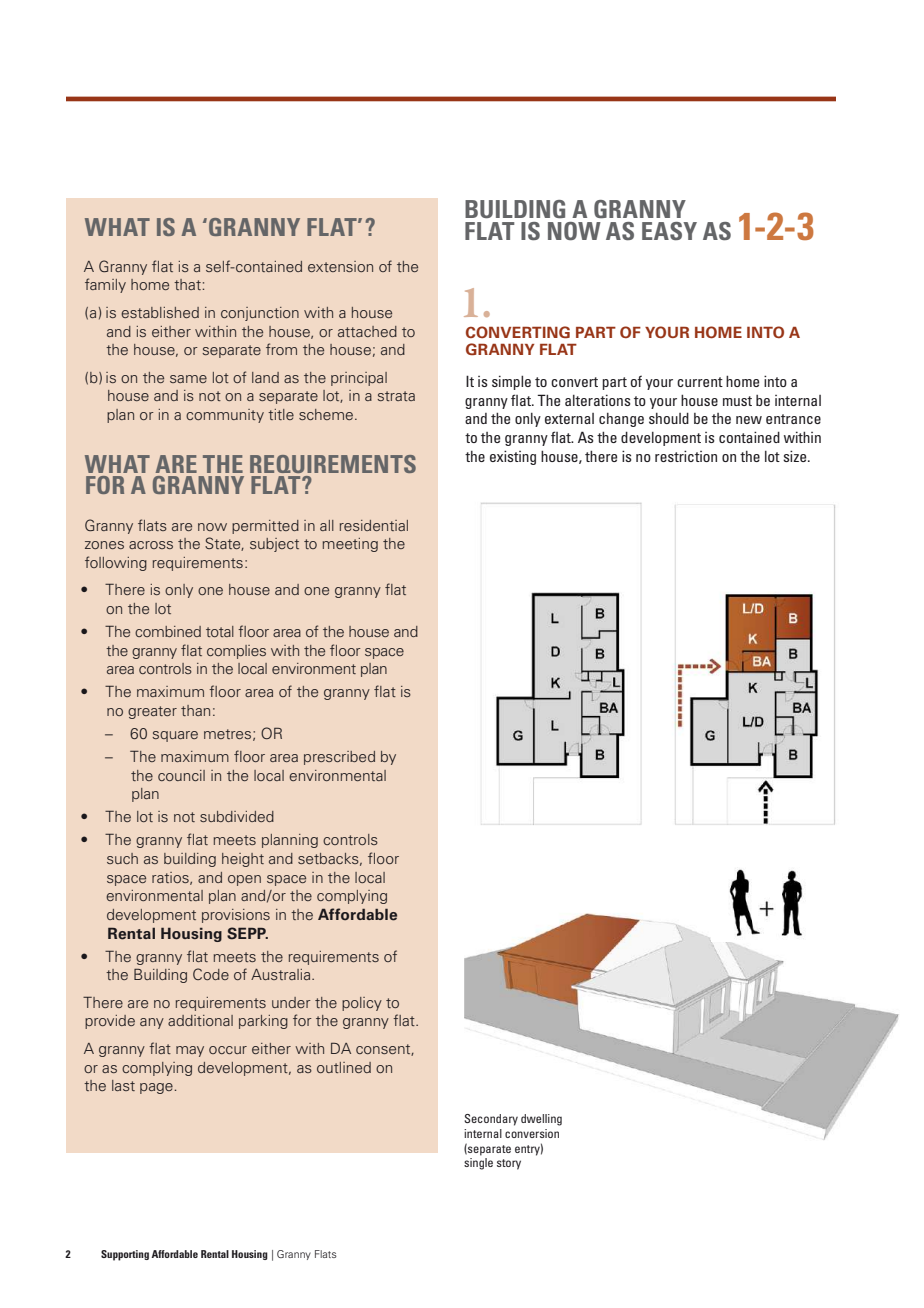 This screenshot has width=924, height=1308. I want to click on restriction, so click(686, 456).
